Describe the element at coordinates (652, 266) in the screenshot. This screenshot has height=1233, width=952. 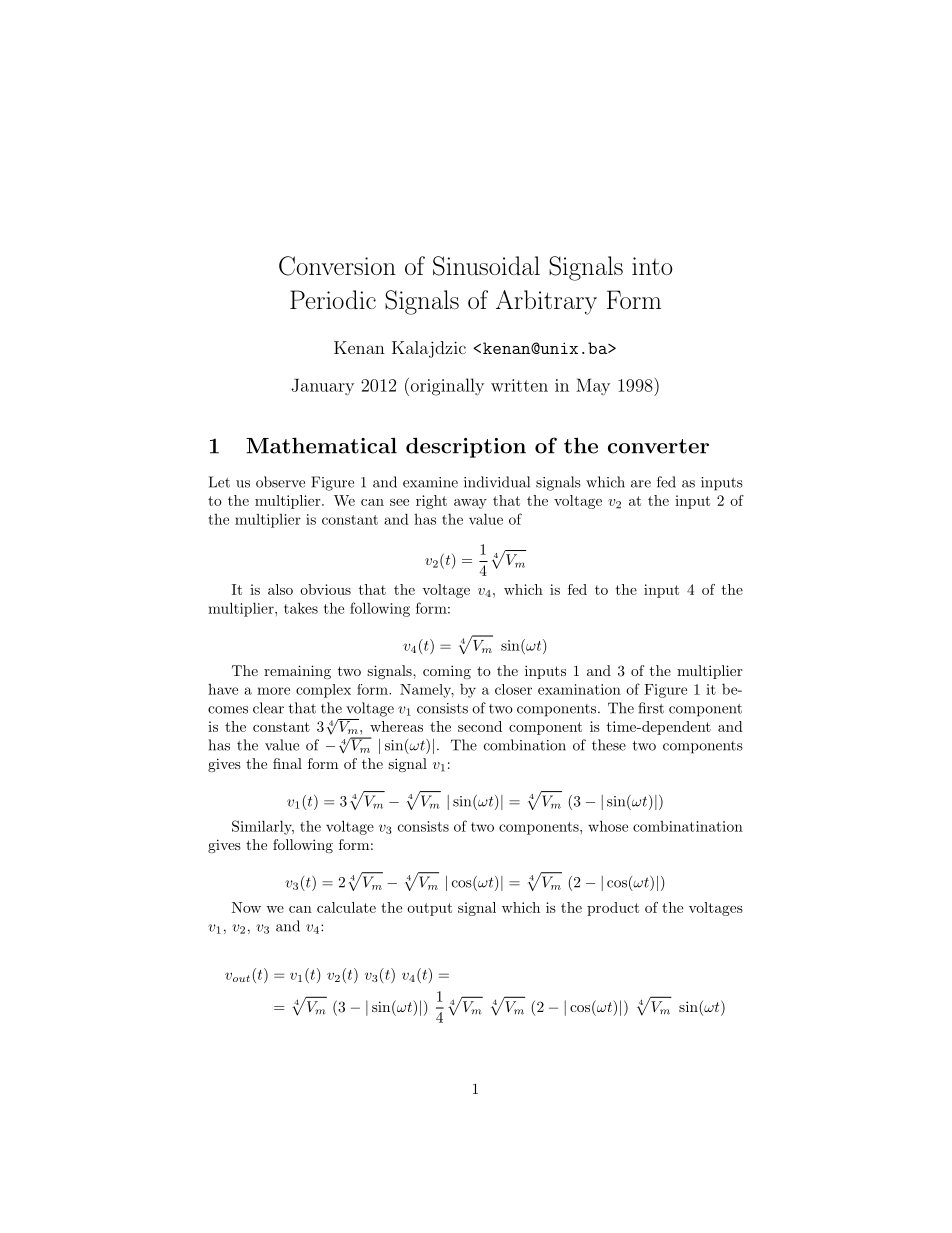
I see `into` at that location.
